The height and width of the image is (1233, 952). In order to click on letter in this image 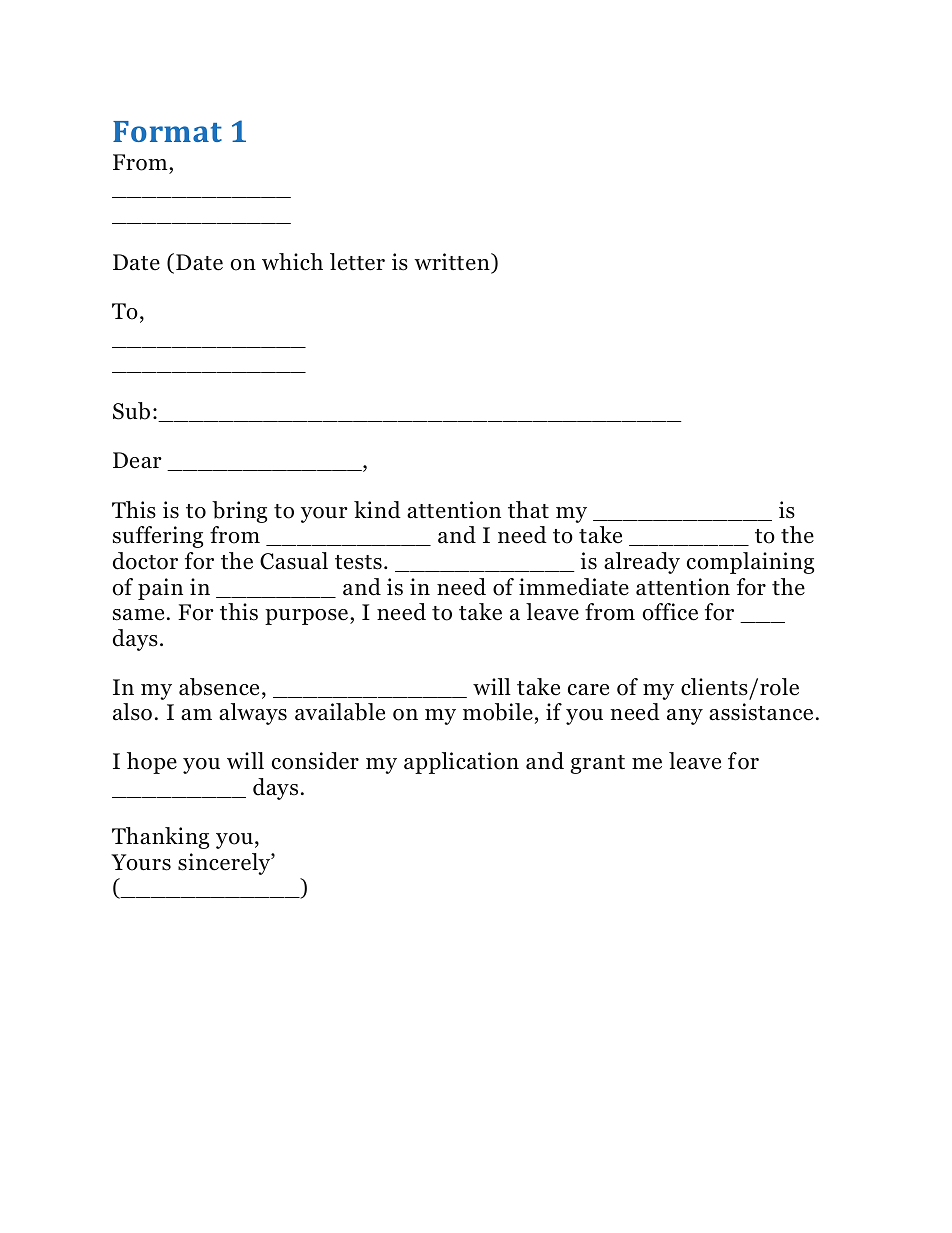, I will do `click(357, 262)`.
